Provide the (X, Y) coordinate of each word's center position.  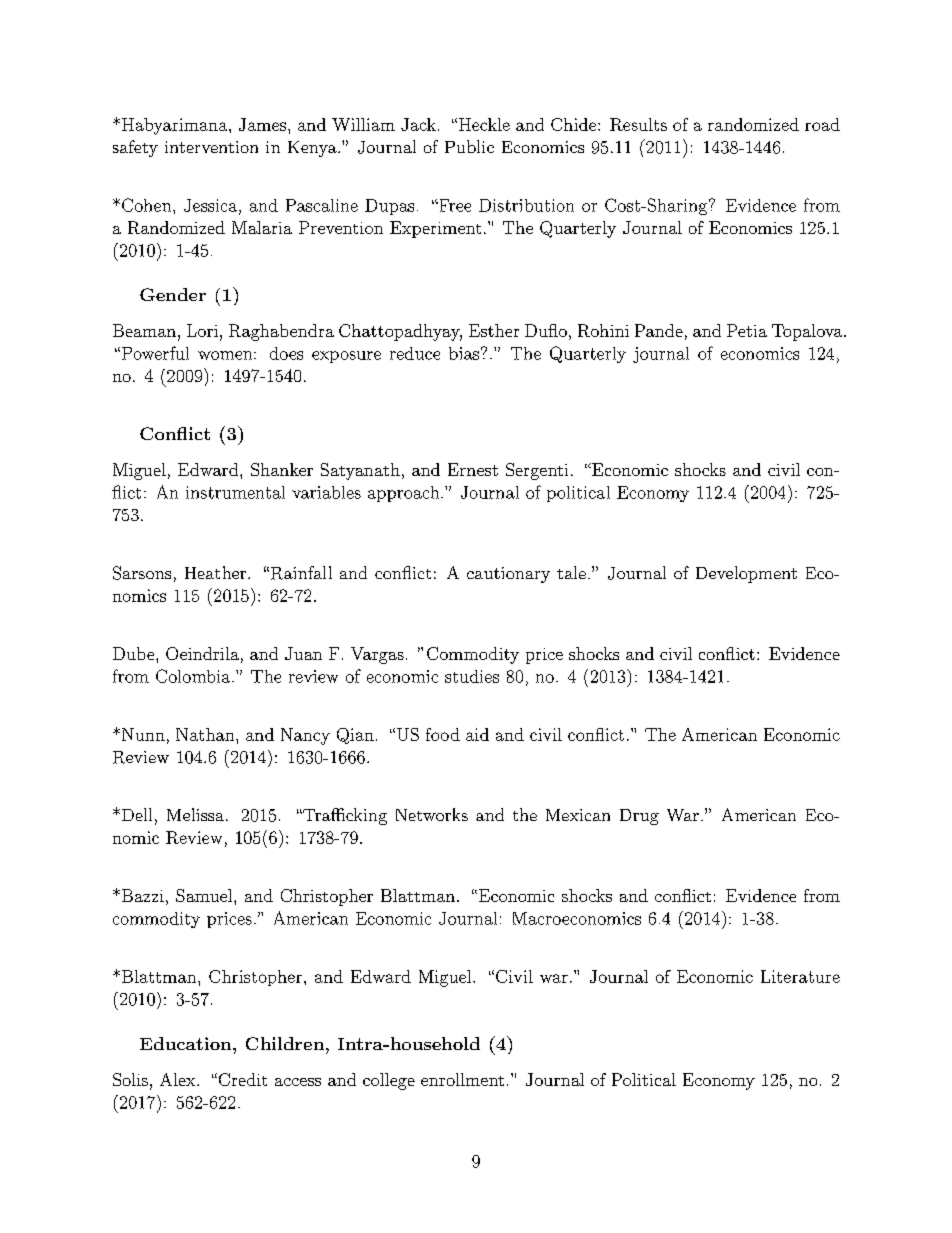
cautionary (508, 575)
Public (469, 146)
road (822, 124)
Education (187, 1043)
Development (746, 574)
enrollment (462, 1079)
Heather (217, 572)
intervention (211, 147)
